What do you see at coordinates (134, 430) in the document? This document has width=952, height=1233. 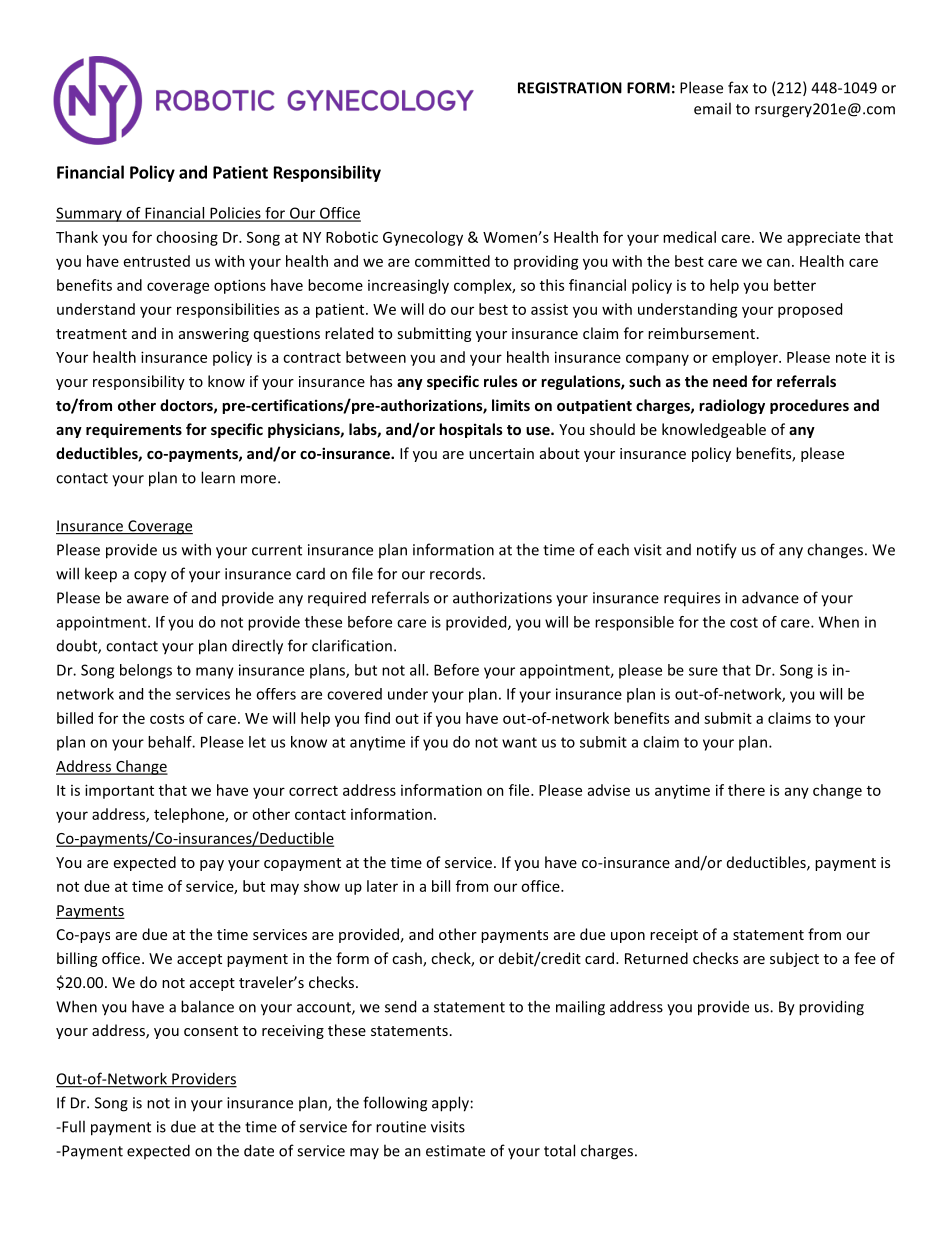 I see `requirements` at bounding box center [134, 430].
